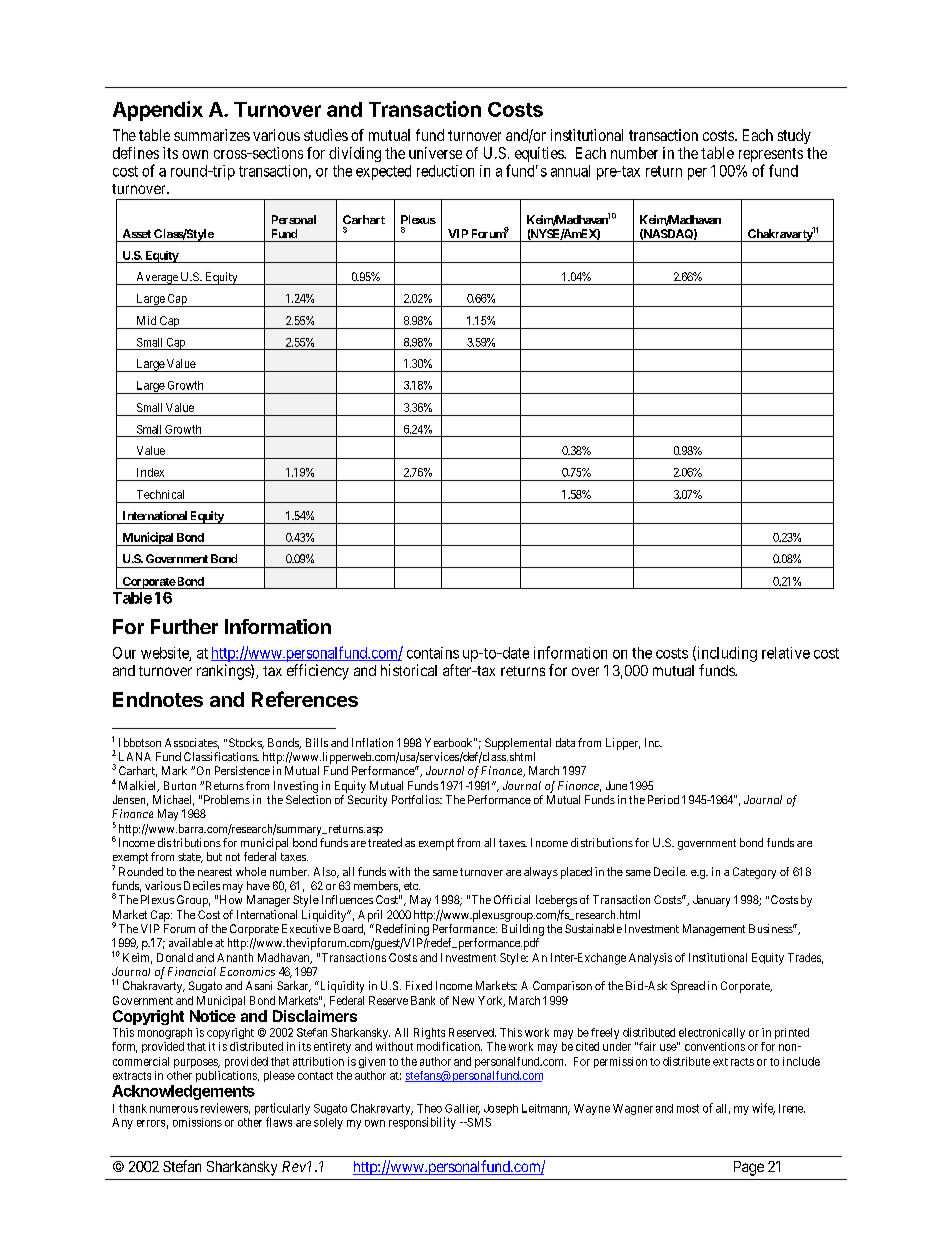 This screenshot has height=1233, width=952. I want to click on Management, so click(714, 930).
